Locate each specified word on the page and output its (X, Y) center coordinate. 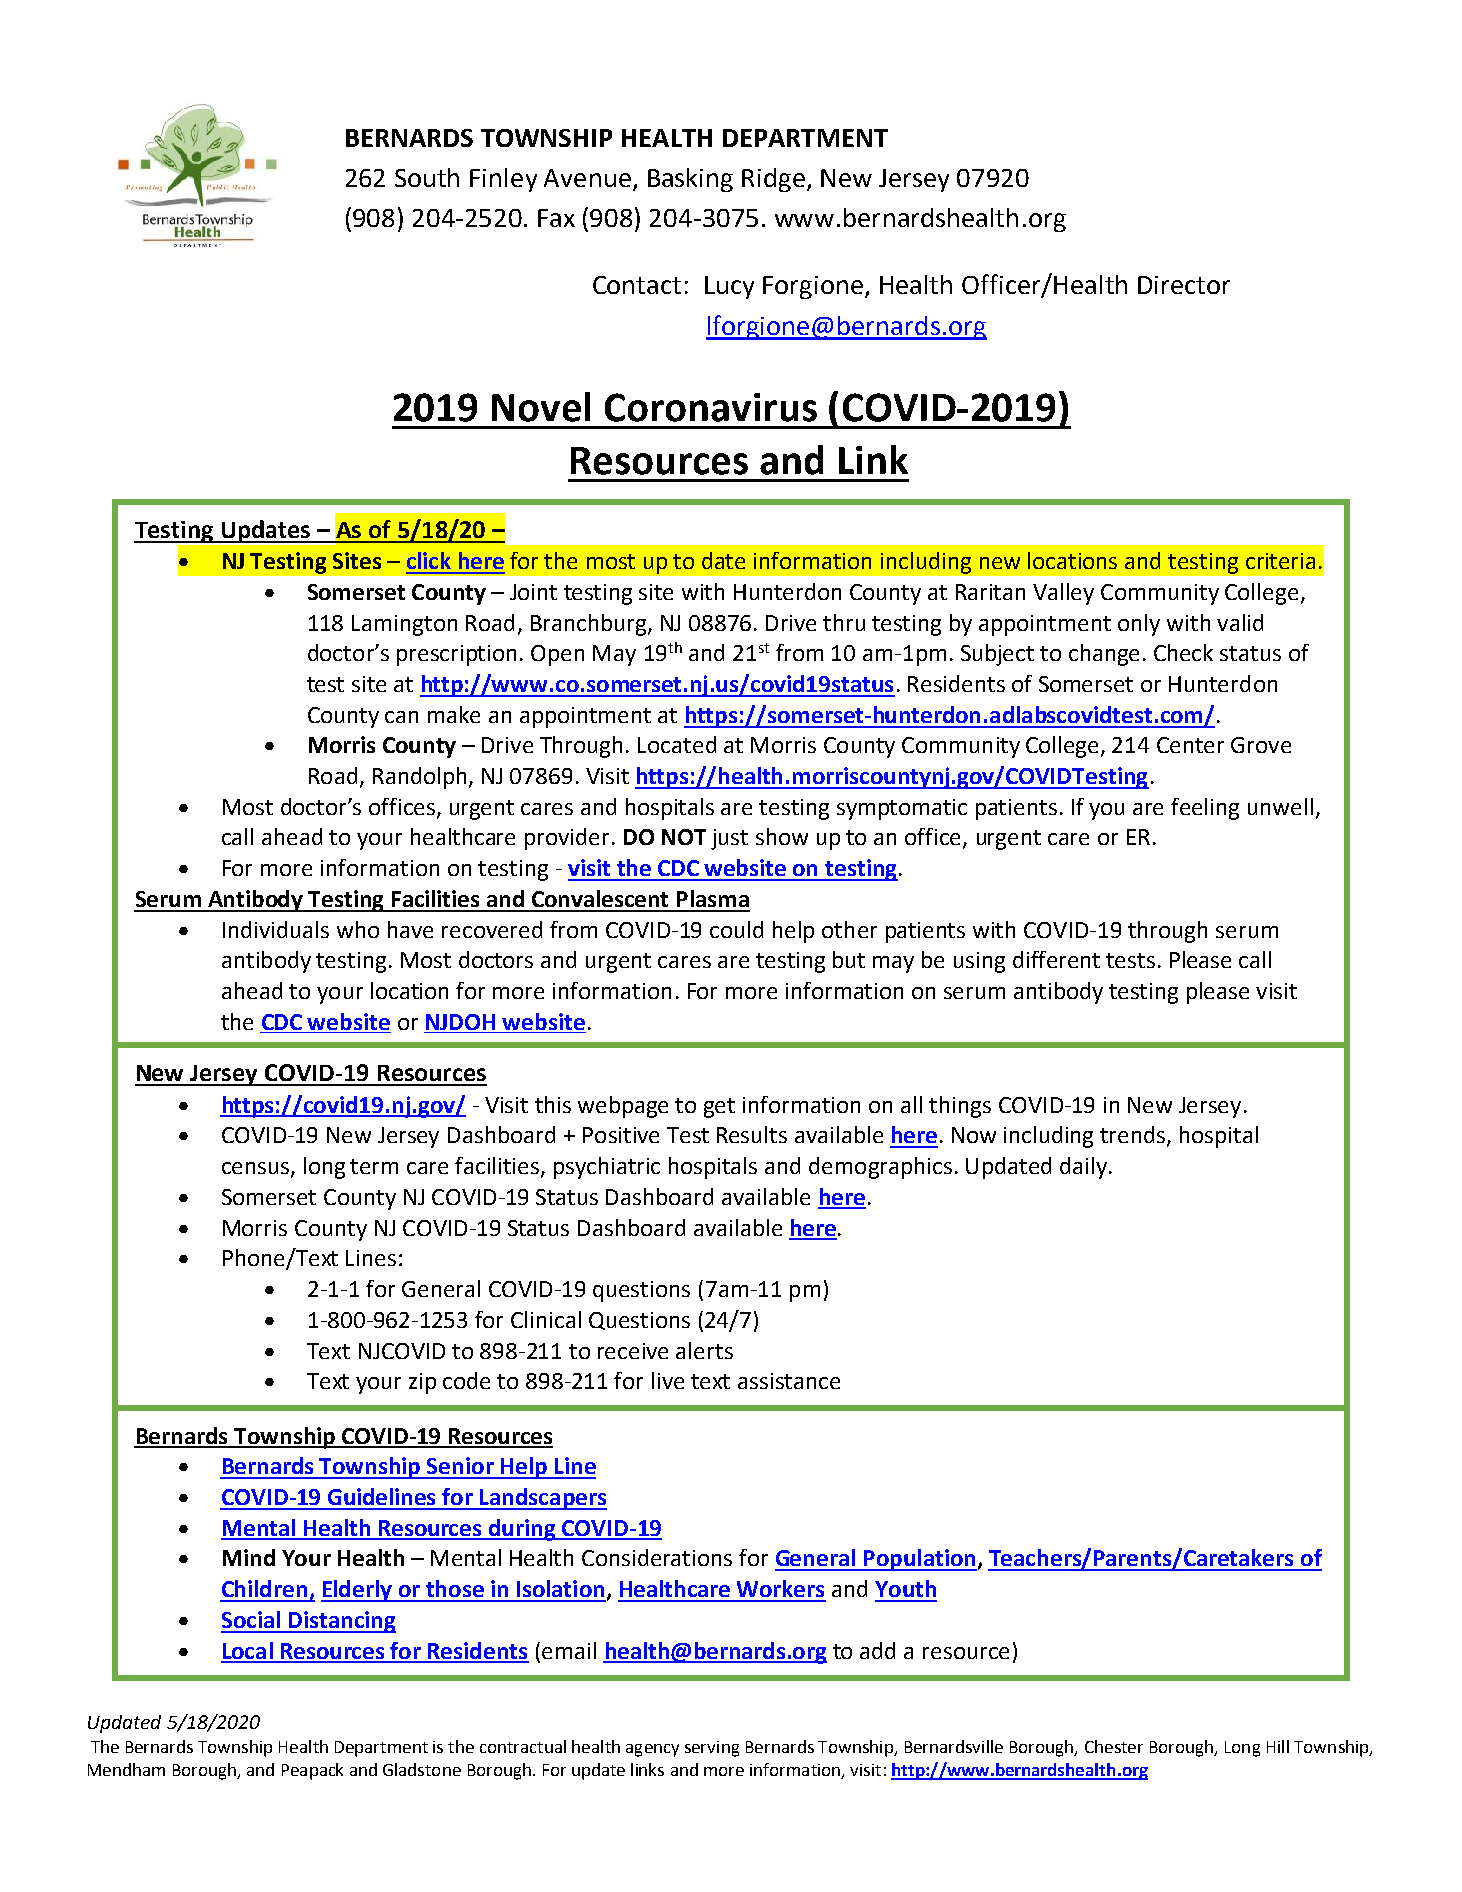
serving (712, 1749)
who (358, 929)
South (427, 177)
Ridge (773, 180)
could (736, 929)
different (1056, 959)
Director (1184, 285)
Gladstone (422, 1769)
